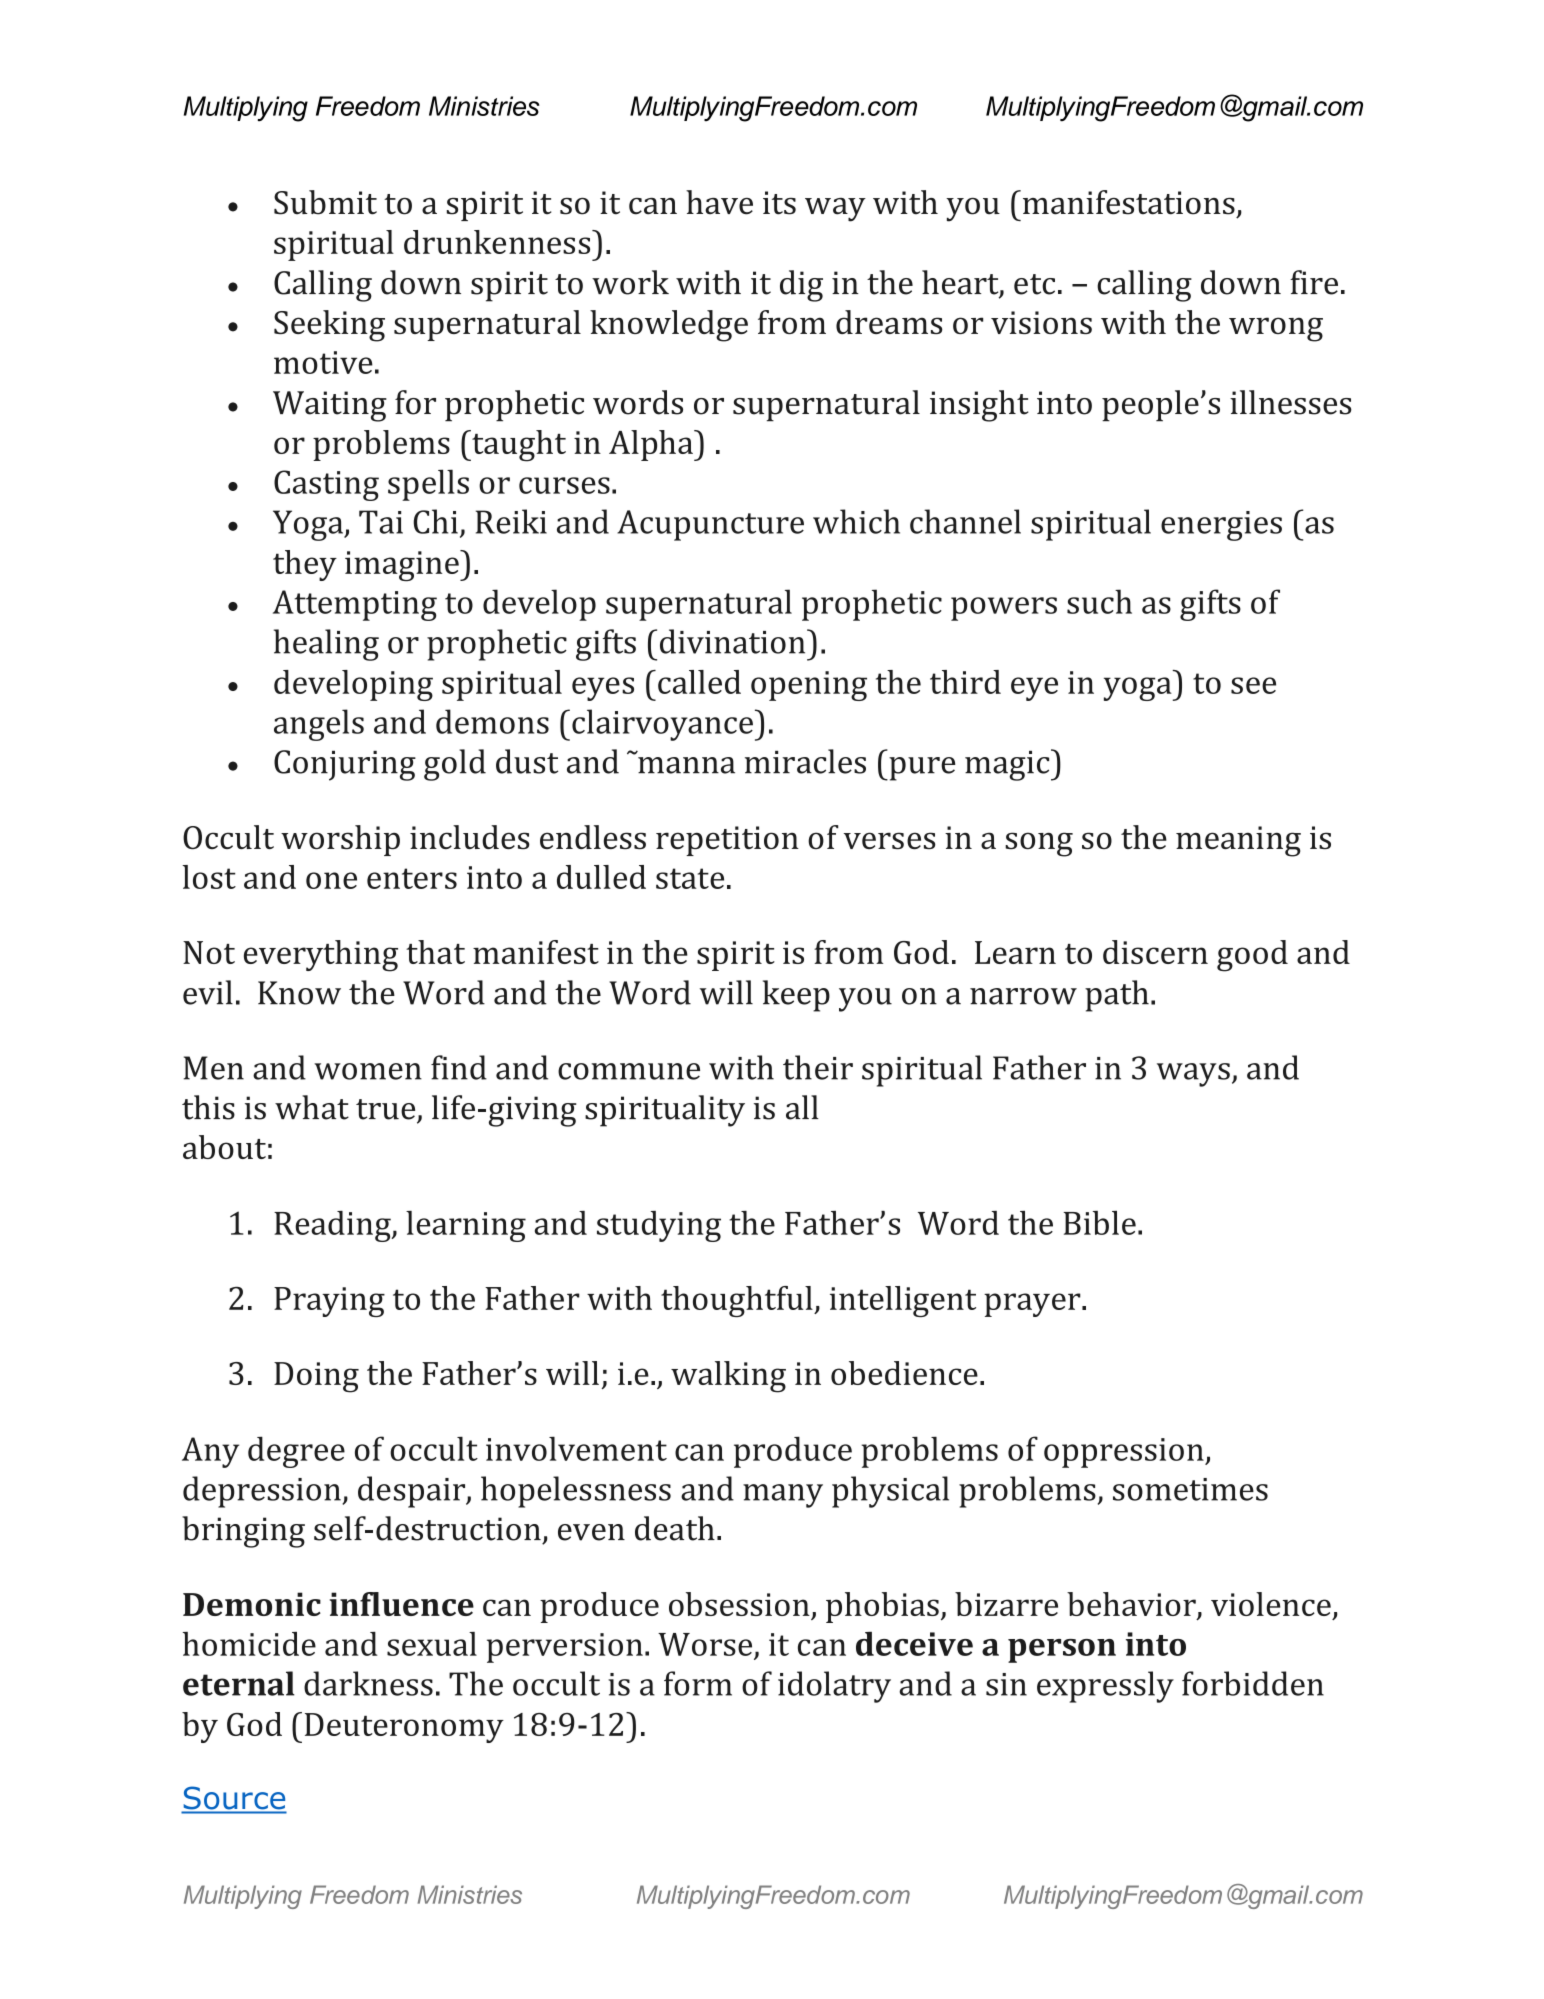 Image resolution: width=1544 pixels, height=1999 pixels. Describe the element at coordinates (368, 1683) in the screenshot. I see `darkness` at that location.
